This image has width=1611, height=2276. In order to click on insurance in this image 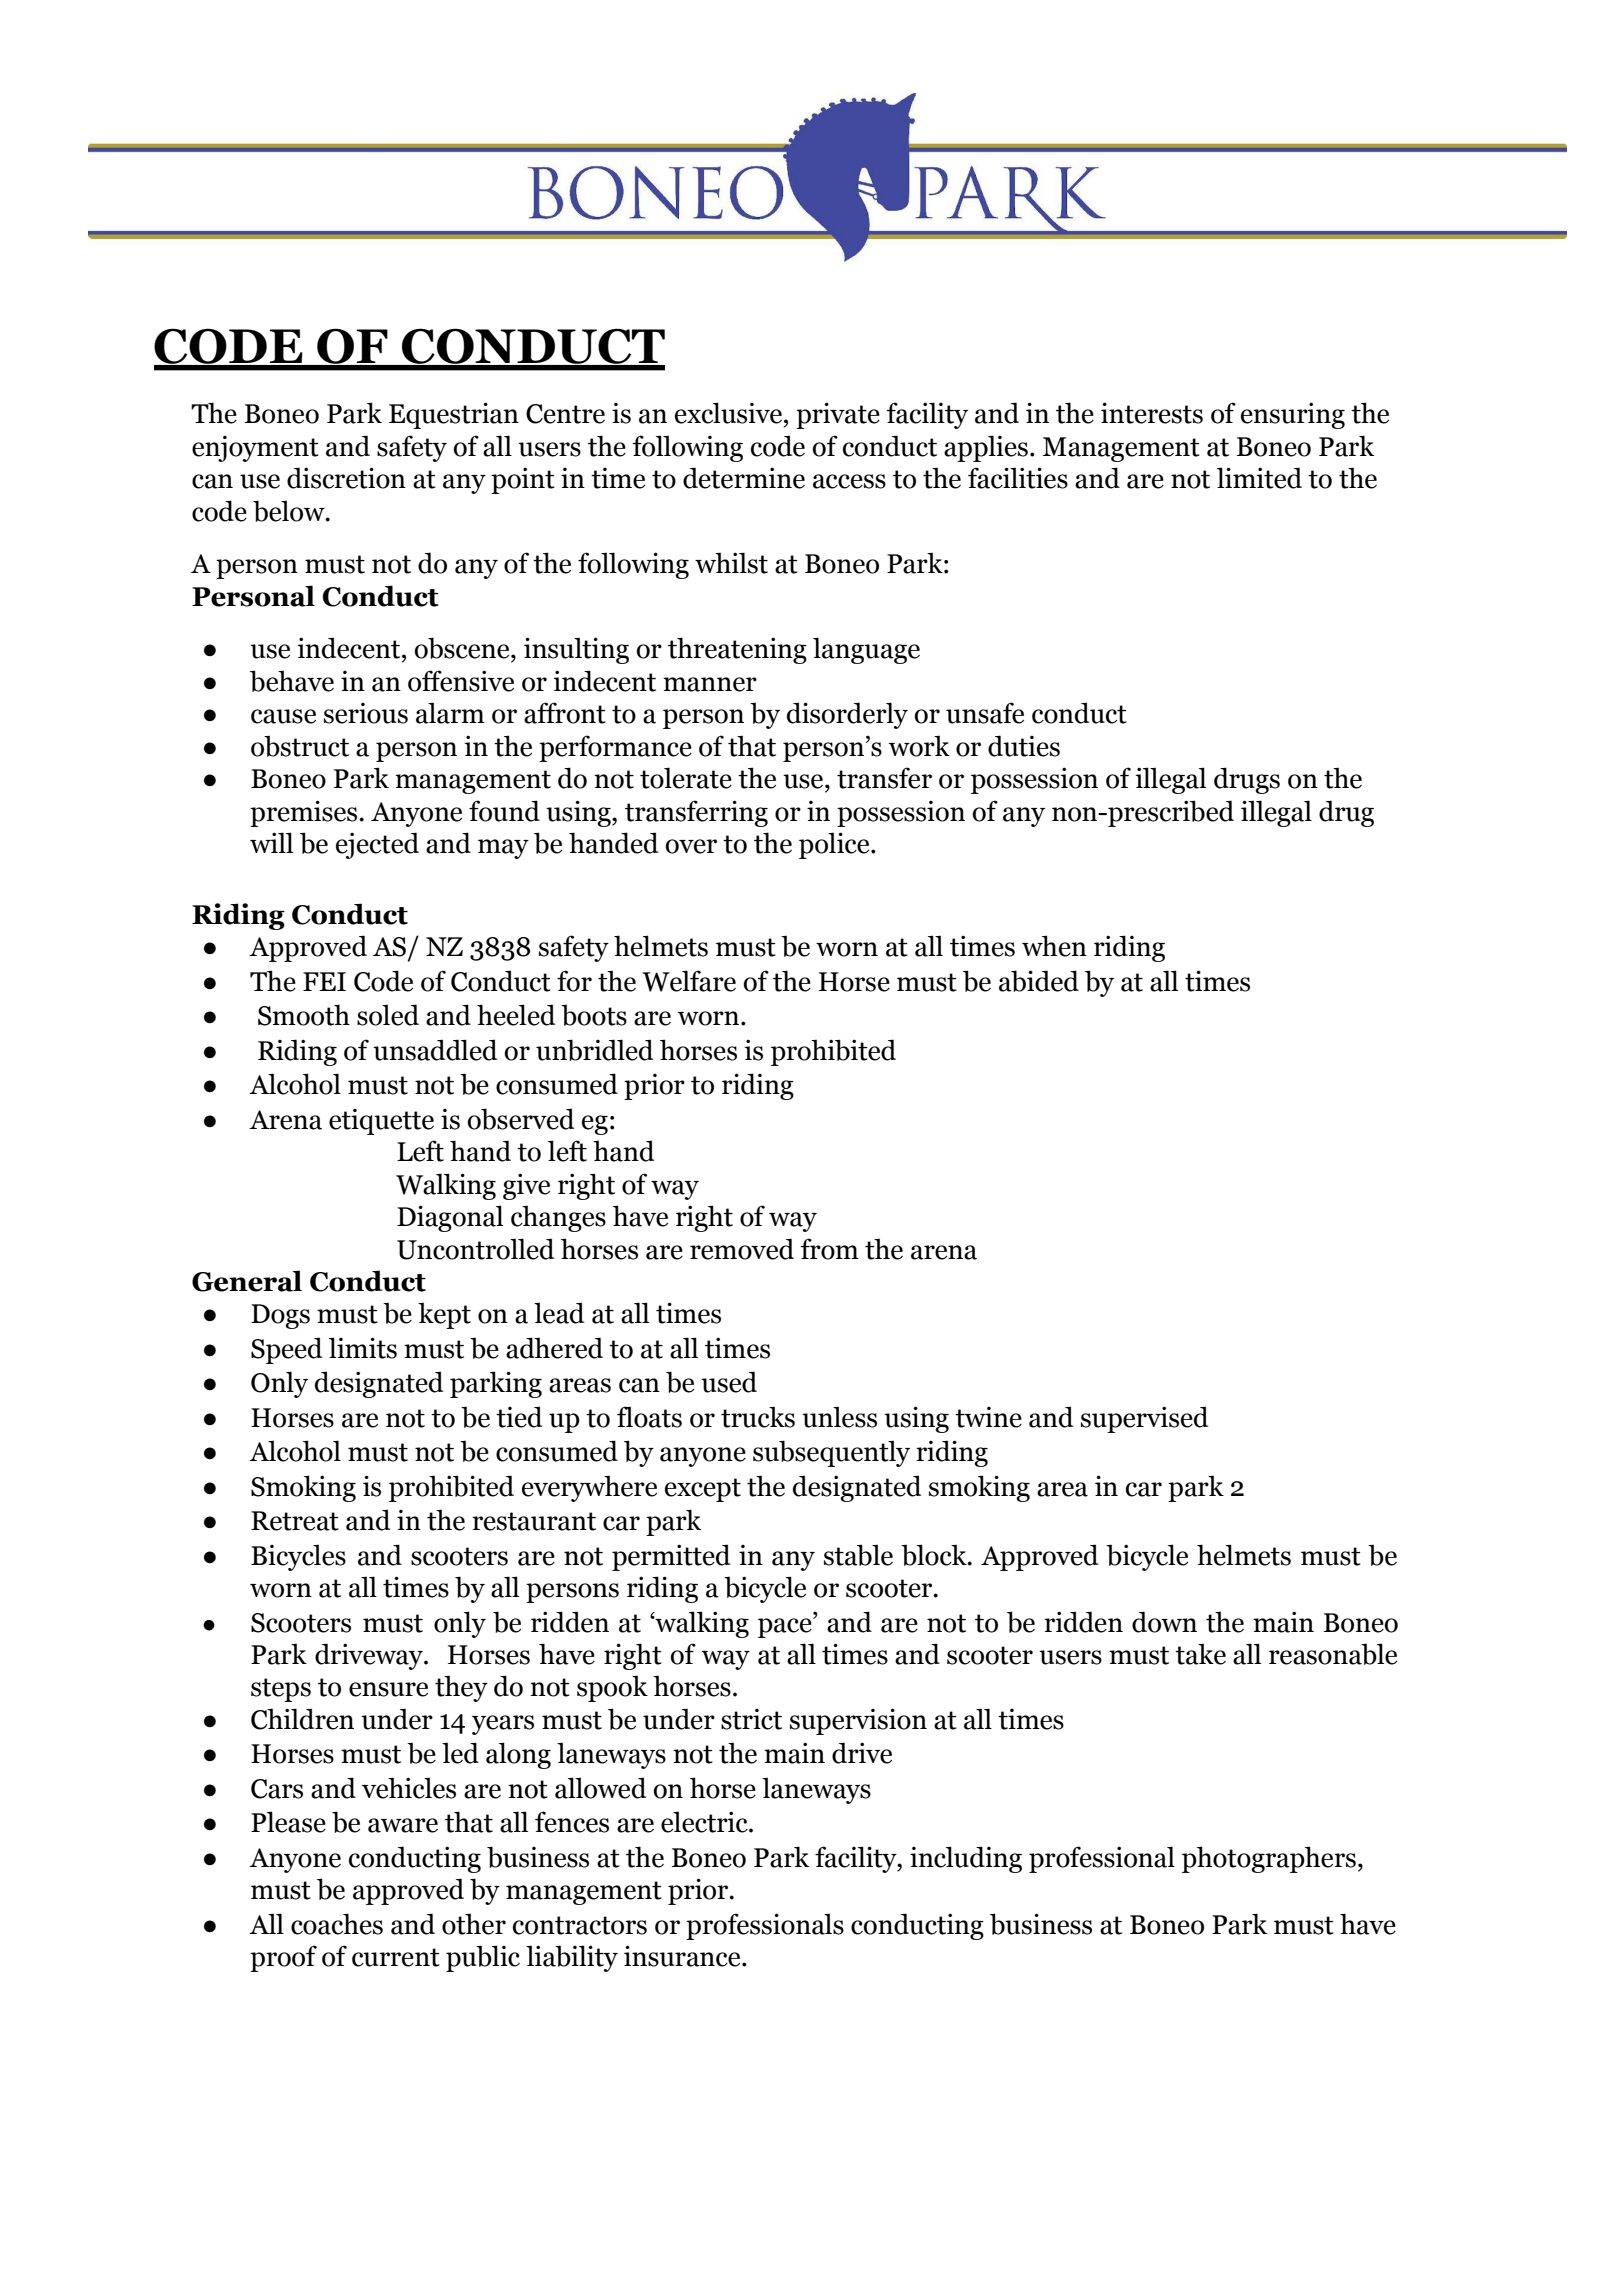, I will do `click(683, 1956)`.
